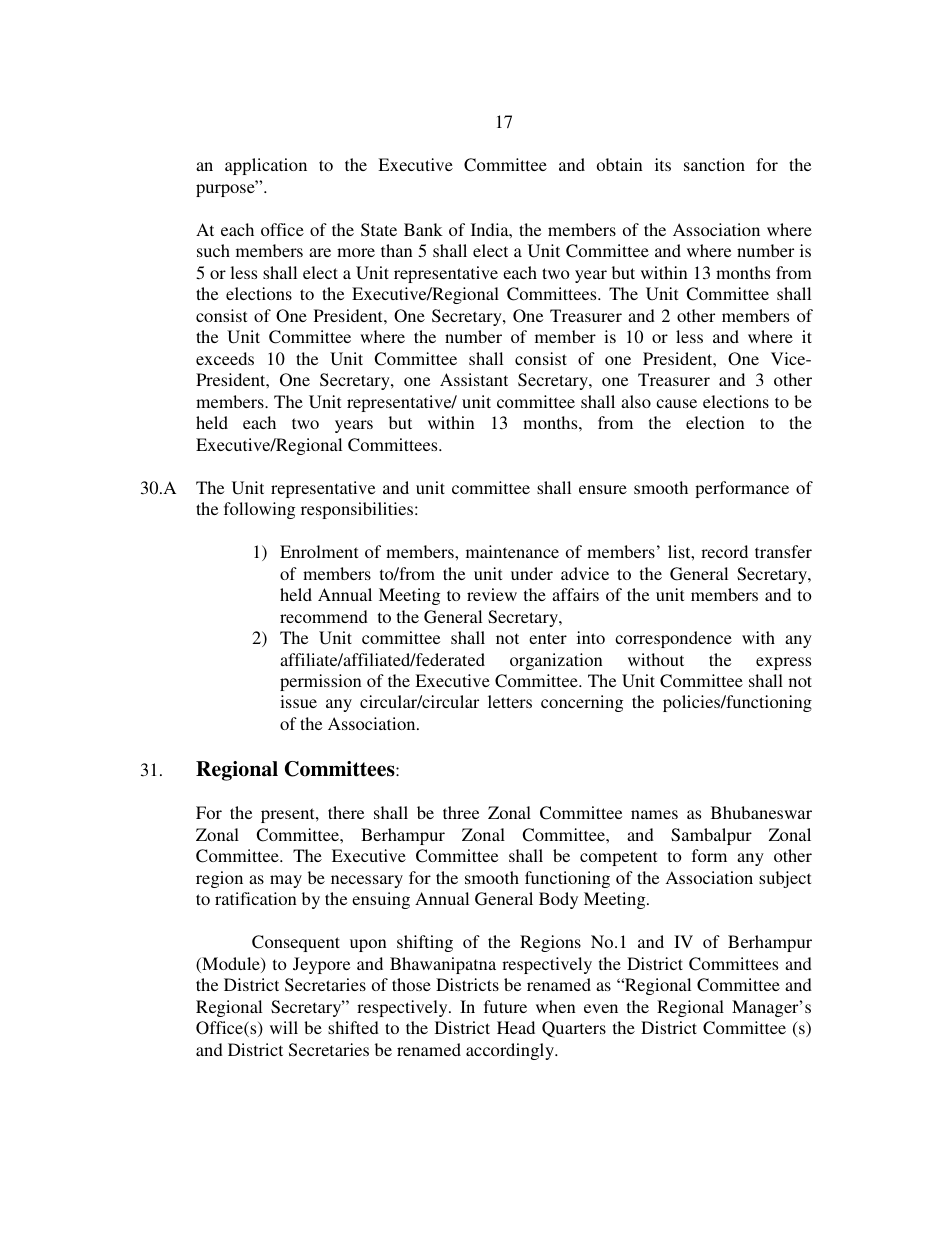 Image resolution: width=952 pixels, height=1233 pixels. What do you see at coordinates (516, 1027) in the document?
I see `Head` at bounding box center [516, 1027].
